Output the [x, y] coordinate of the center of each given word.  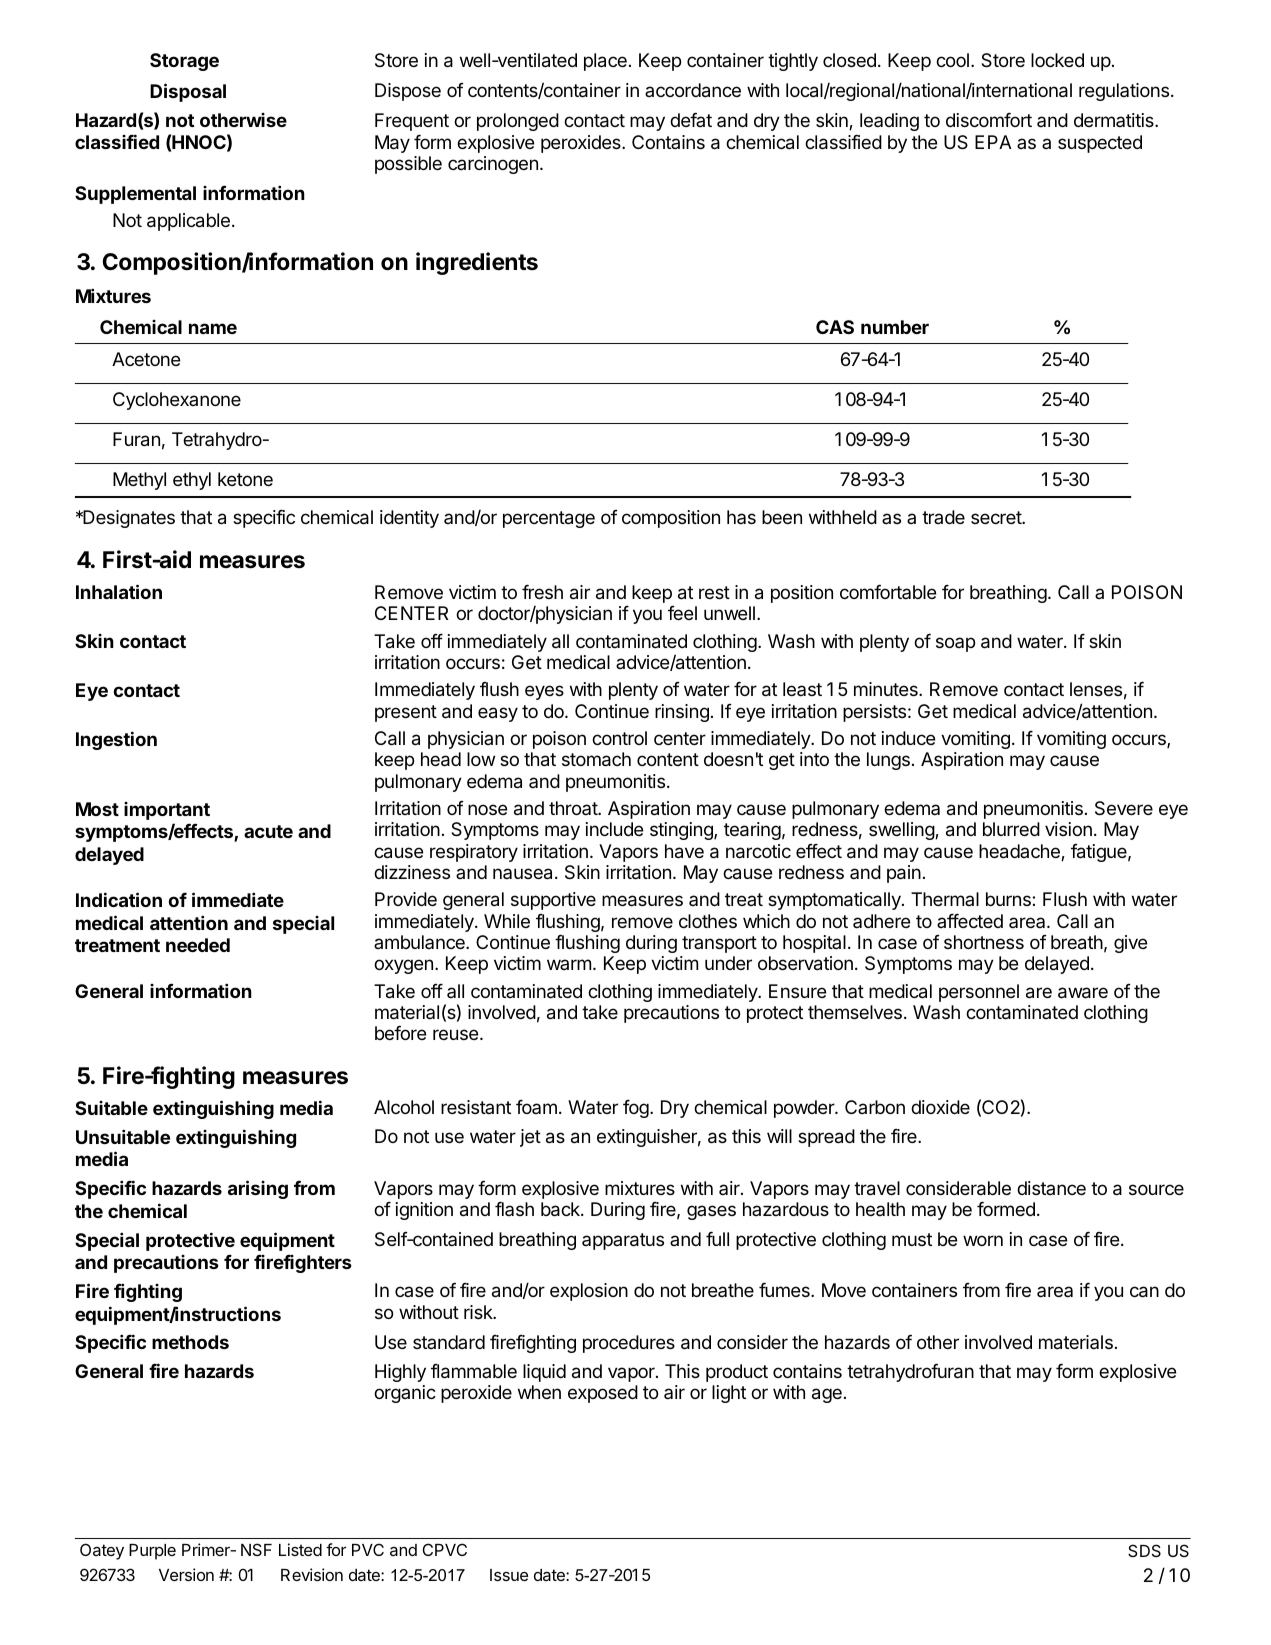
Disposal [188, 92]
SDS [1144, 1550]
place [605, 62]
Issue [509, 1575]
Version [186, 1574]
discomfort [989, 119]
